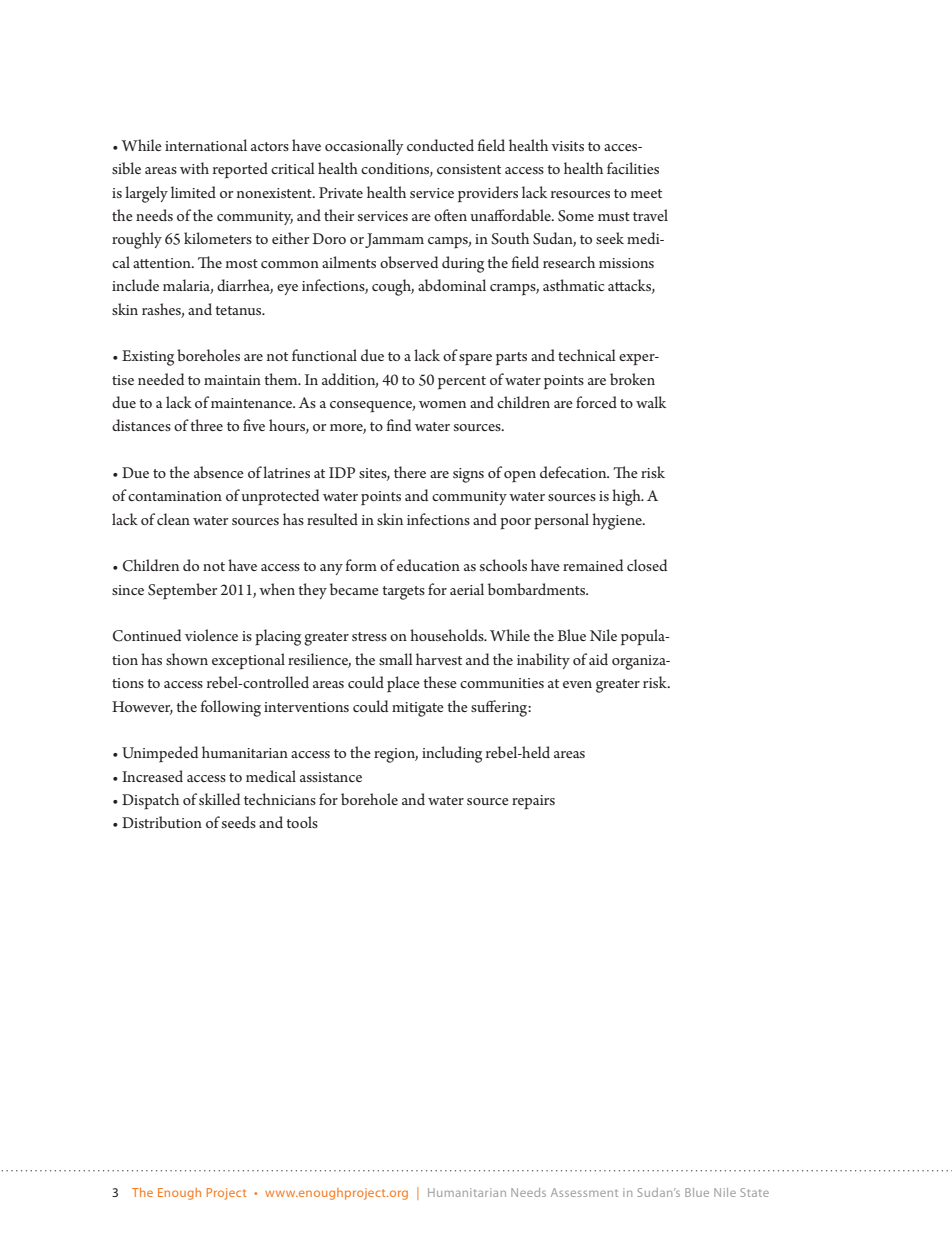 The image size is (952, 1233). I want to click on meet, so click(646, 193).
